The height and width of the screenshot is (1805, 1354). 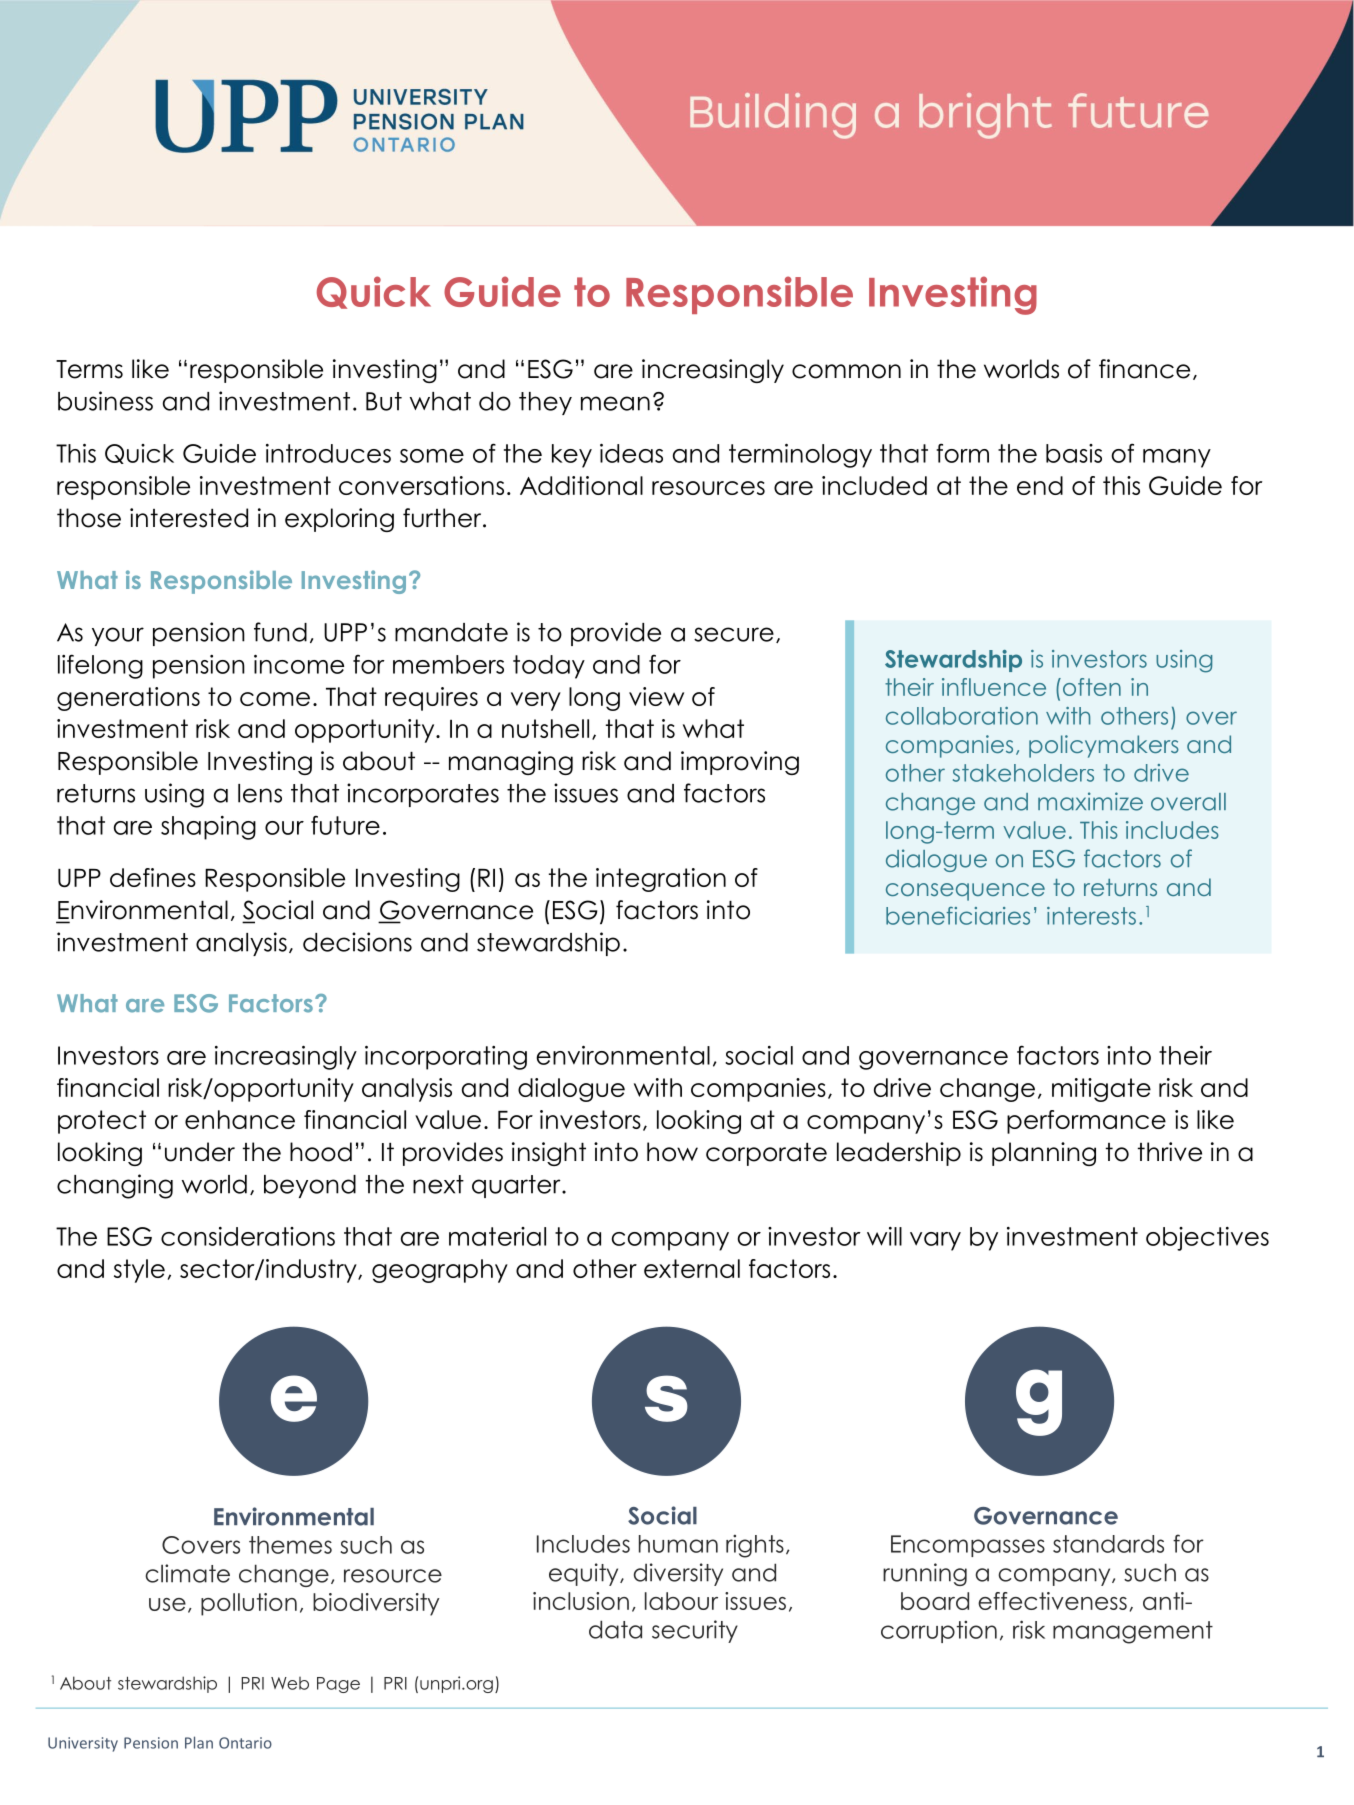 I want to click on mean, so click(x=615, y=403).
